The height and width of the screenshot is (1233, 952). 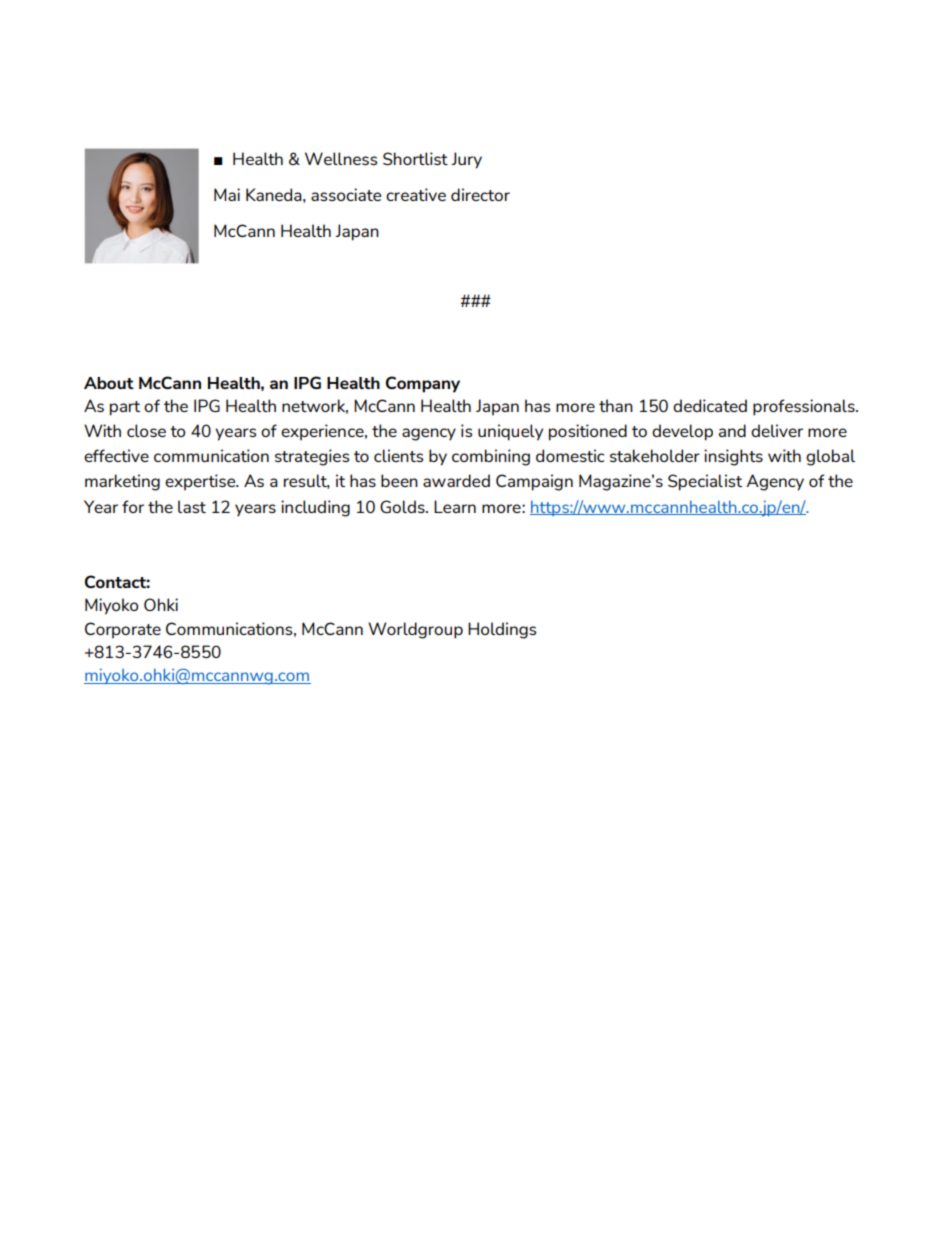 I want to click on Jury, so click(x=466, y=160).
